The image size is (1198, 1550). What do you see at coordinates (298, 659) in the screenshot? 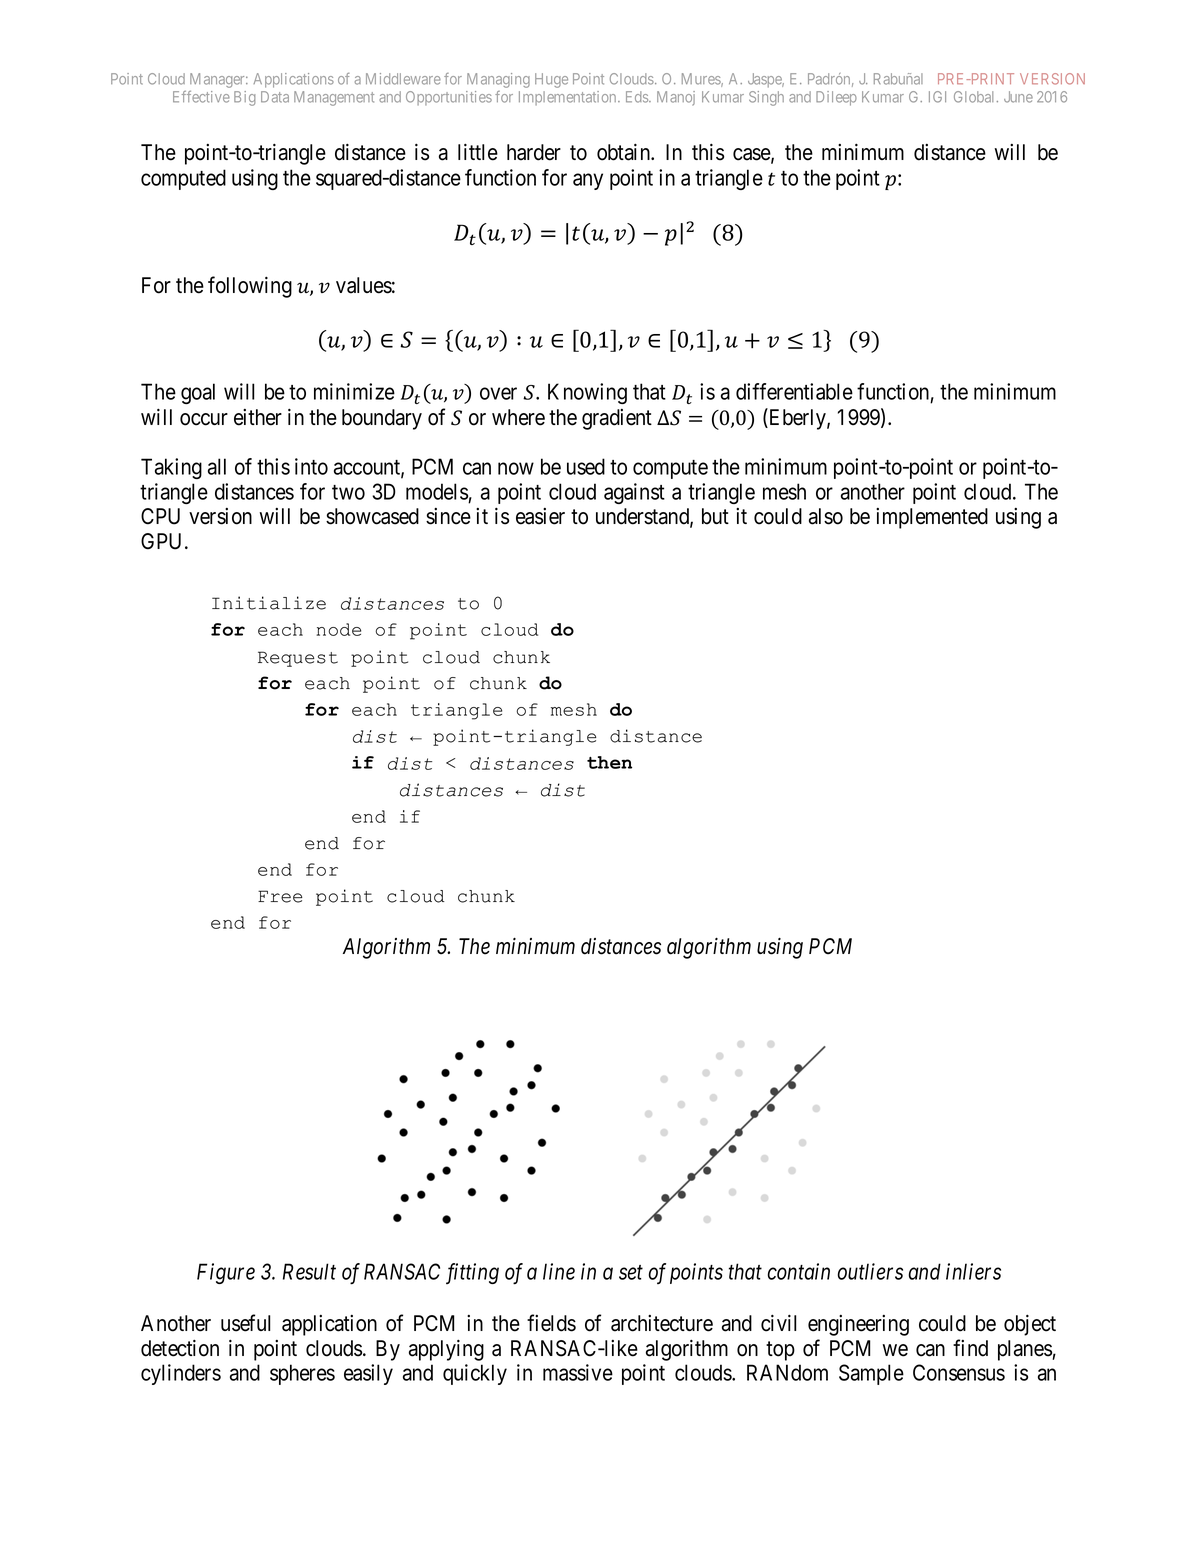
I see `Request` at bounding box center [298, 659].
